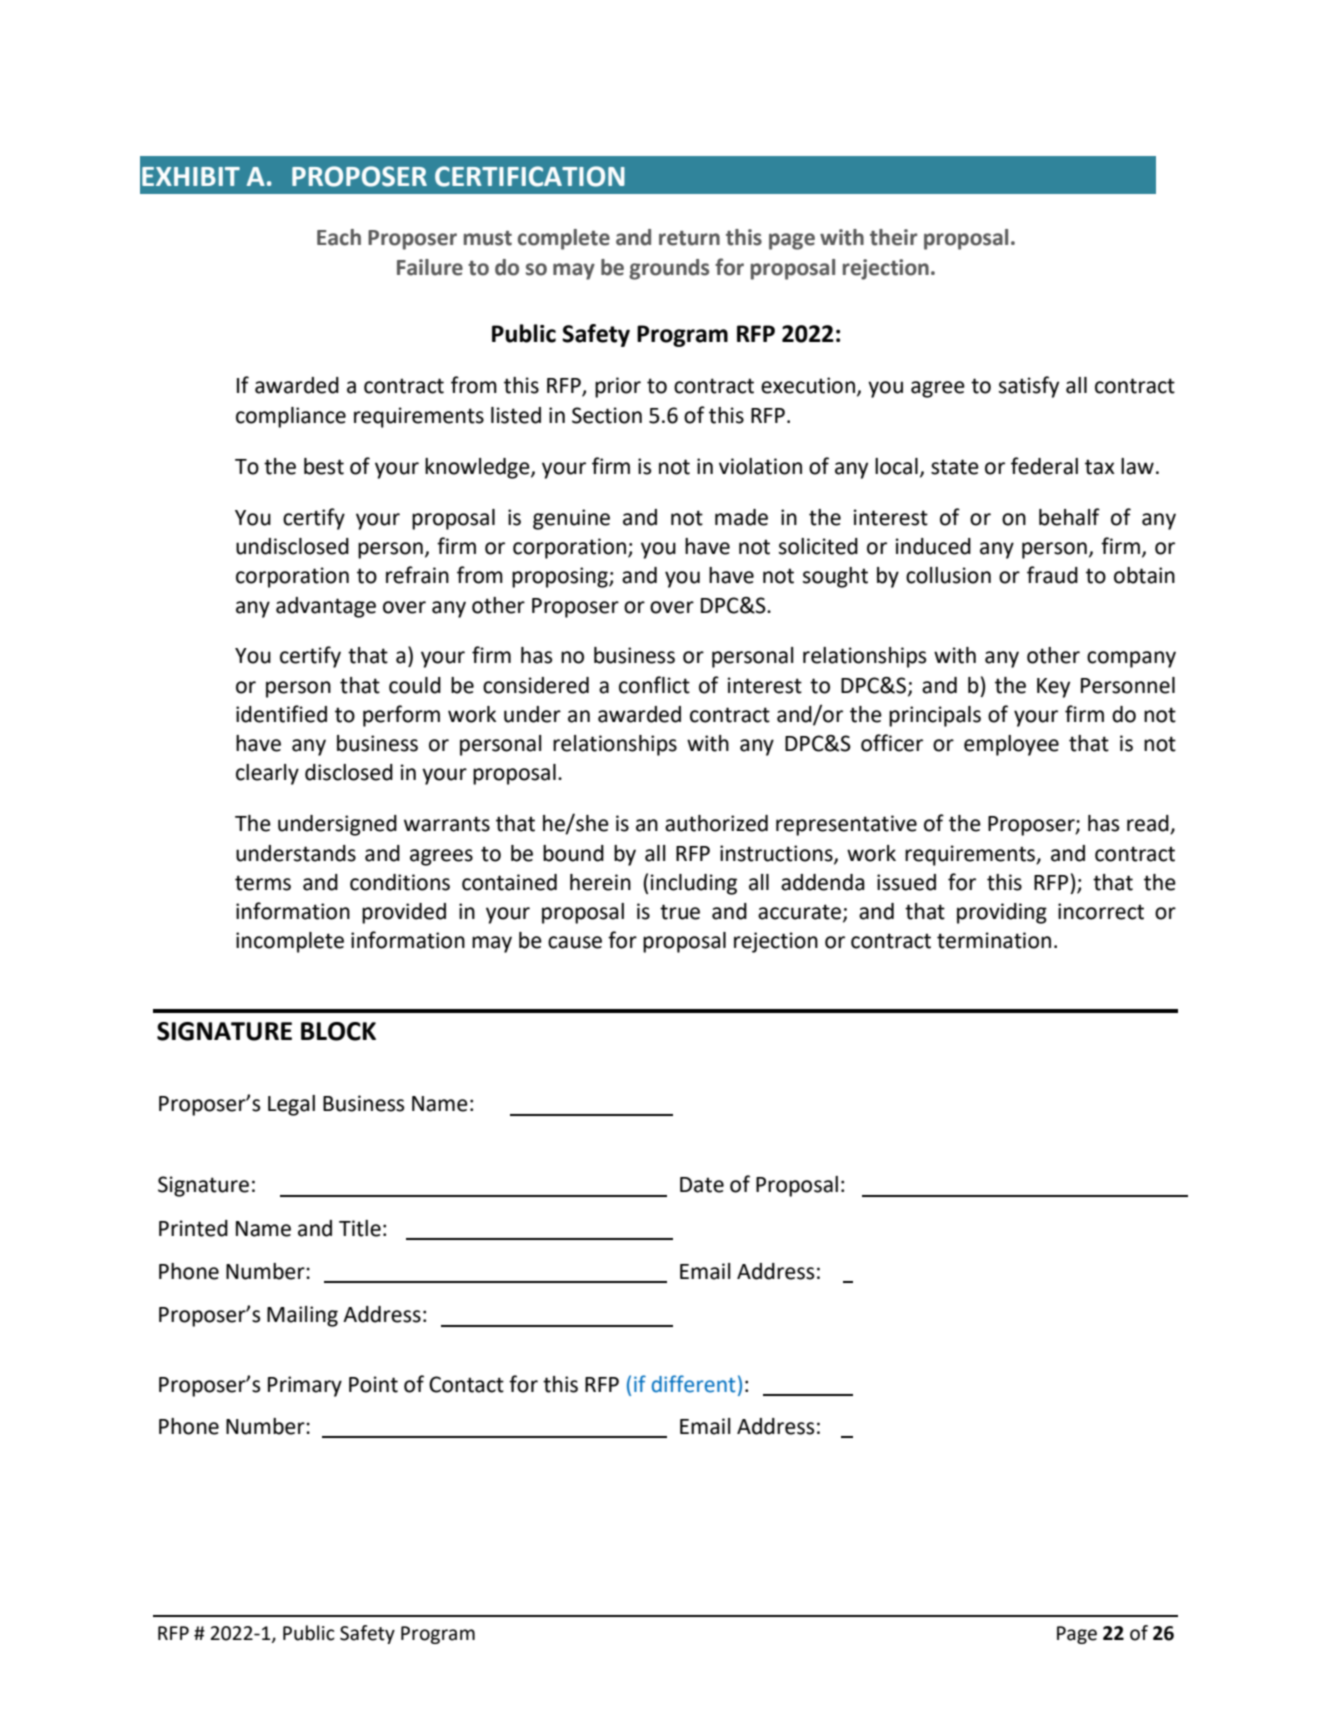 This screenshot has width=1332, height=1723. Describe the element at coordinates (302, 1316) in the screenshot. I see `Mailing` at that location.
